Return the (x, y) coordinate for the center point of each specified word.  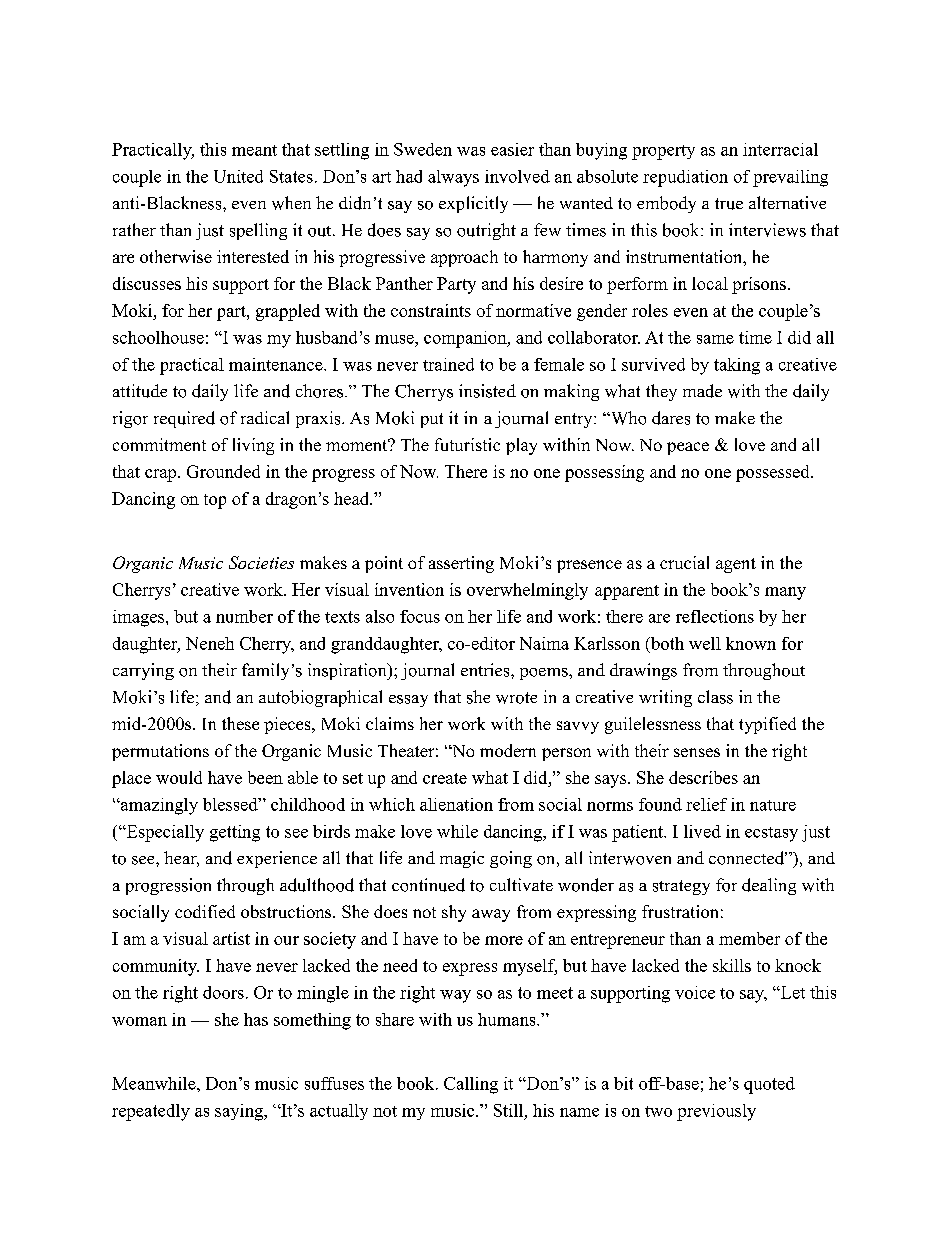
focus (420, 616)
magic (462, 859)
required (184, 419)
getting (235, 833)
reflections (715, 616)
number (244, 616)
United (238, 176)
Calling (471, 1085)
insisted (487, 391)
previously (716, 1112)
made (702, 391)
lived (702, 831)
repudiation (685, 178)
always (453, 178)
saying (240, 1112)
